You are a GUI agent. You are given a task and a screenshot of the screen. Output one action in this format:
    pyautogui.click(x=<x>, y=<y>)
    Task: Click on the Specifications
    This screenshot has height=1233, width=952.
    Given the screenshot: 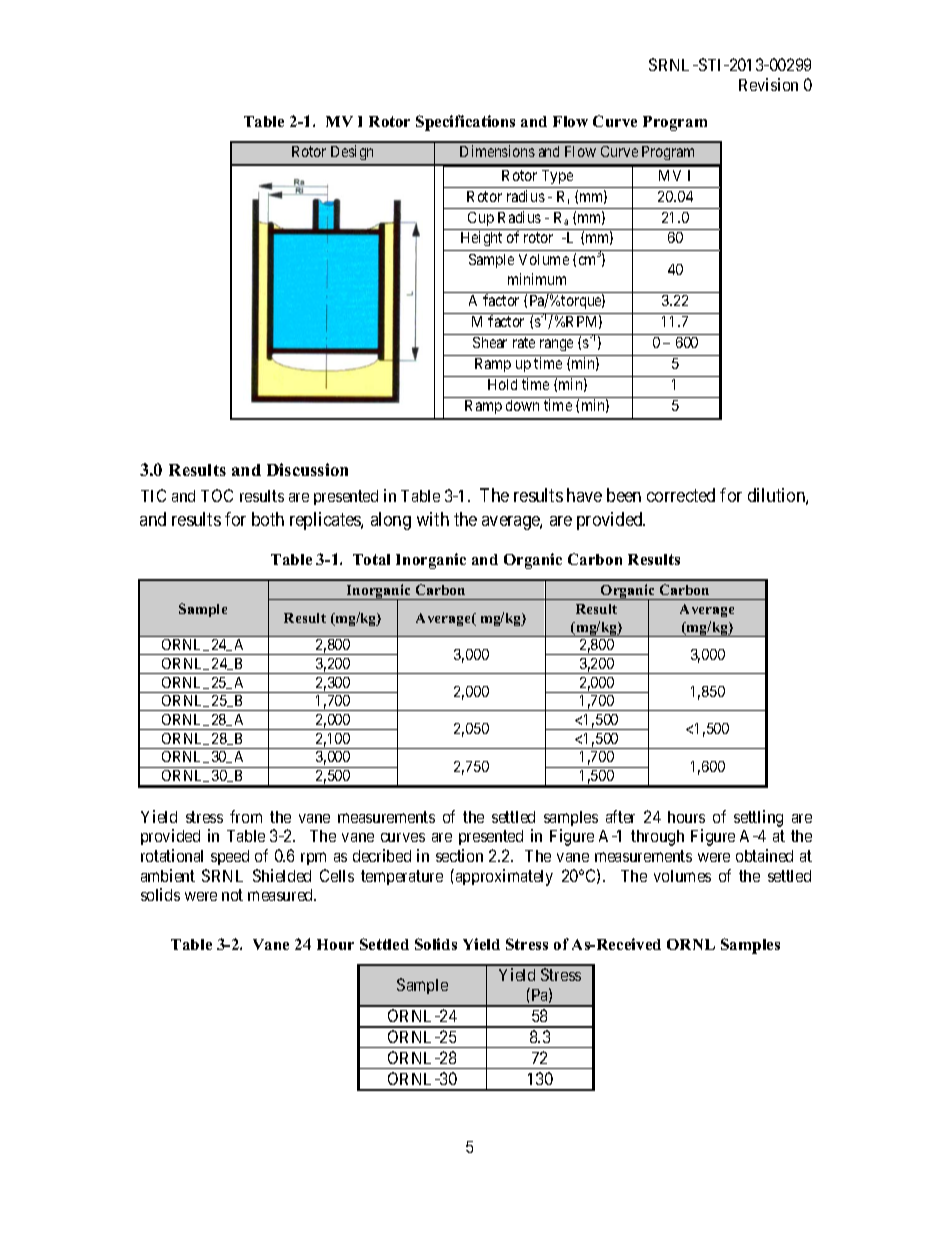 What is the action you would take?
    pyautogui.click(x=465, y=123)
